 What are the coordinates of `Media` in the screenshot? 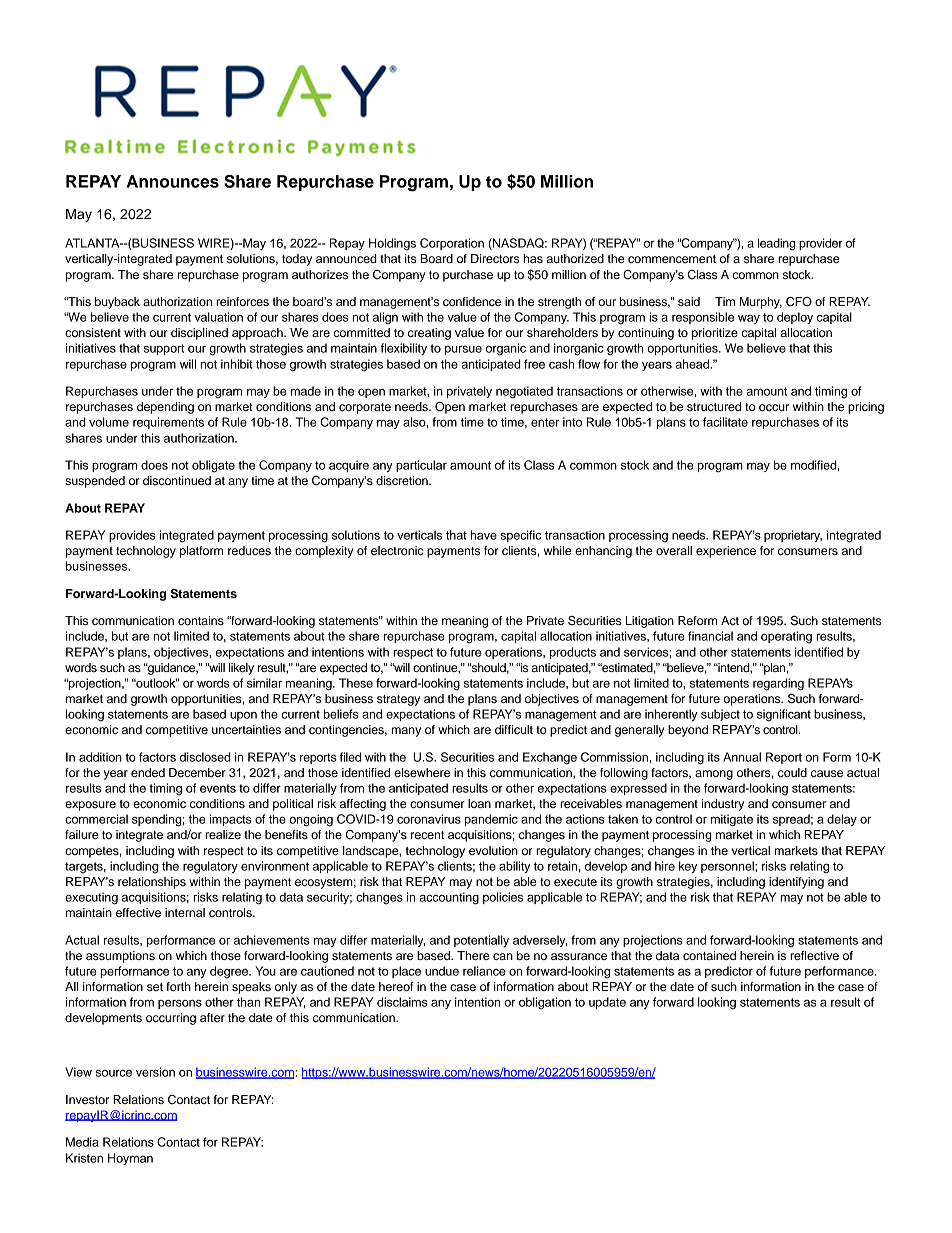 It's located at (82, 1142).
